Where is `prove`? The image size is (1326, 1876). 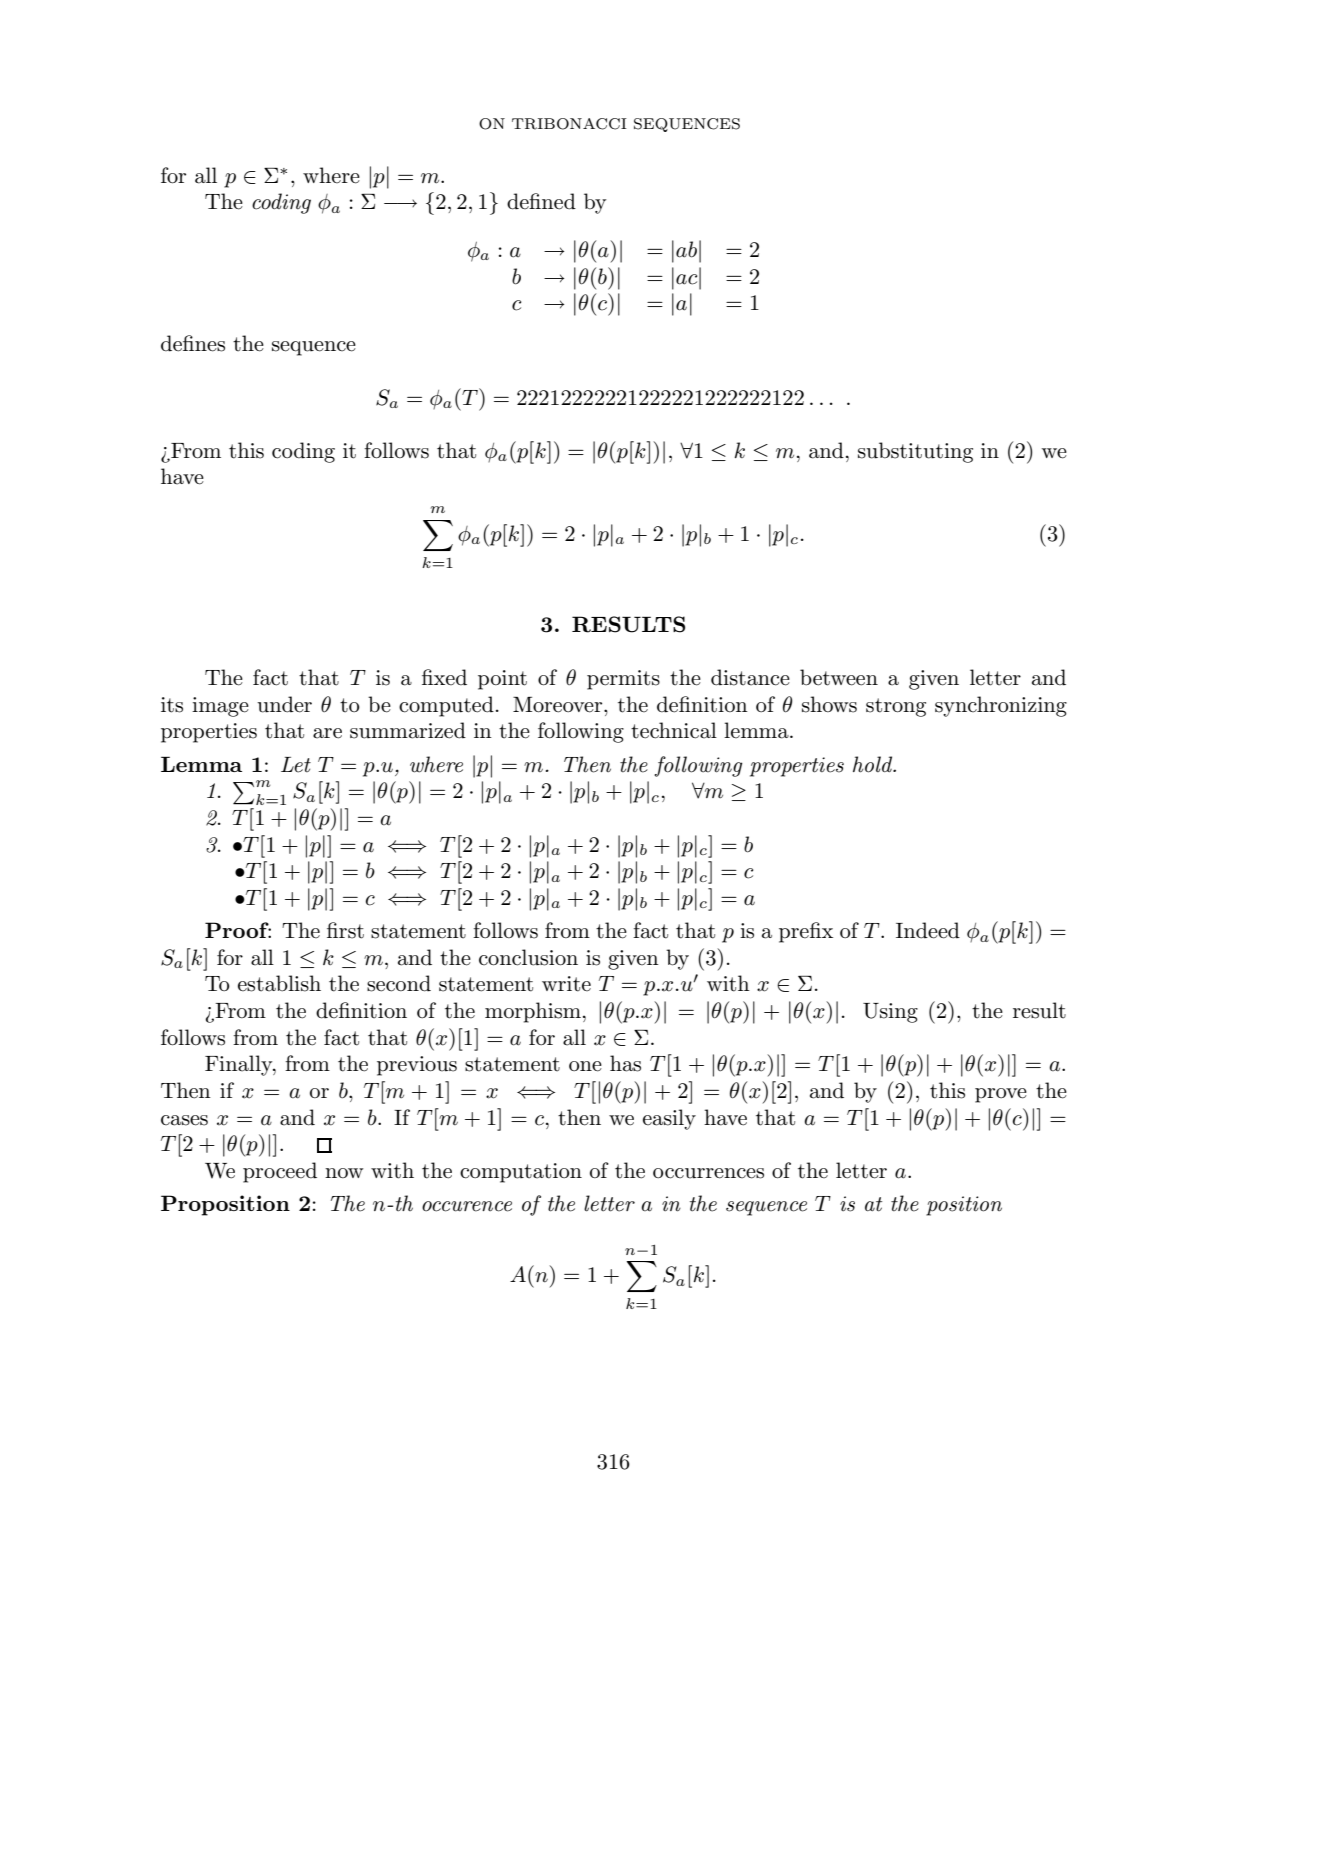 prove is located at coordinates (1001, 1095).
